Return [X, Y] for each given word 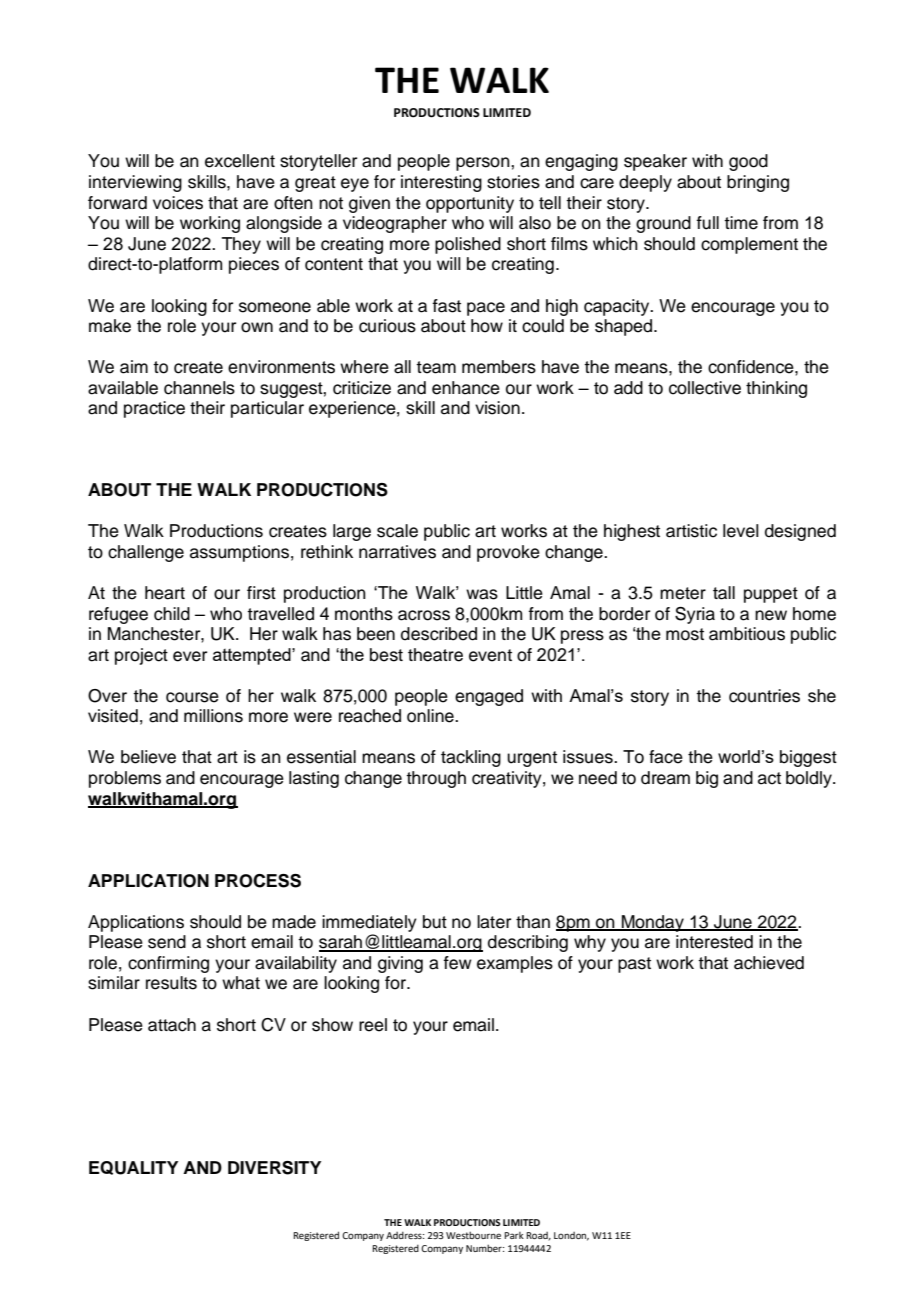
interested [714, 942]
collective [705, 388]
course [192, 697]
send [167, 942]
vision [497, 408]
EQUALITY [133, 1168]
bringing [758, 183]
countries [764, 696]
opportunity [470, 204]
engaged [489, 697]
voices [178, 203]
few [457, 963]
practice [154, 409]
